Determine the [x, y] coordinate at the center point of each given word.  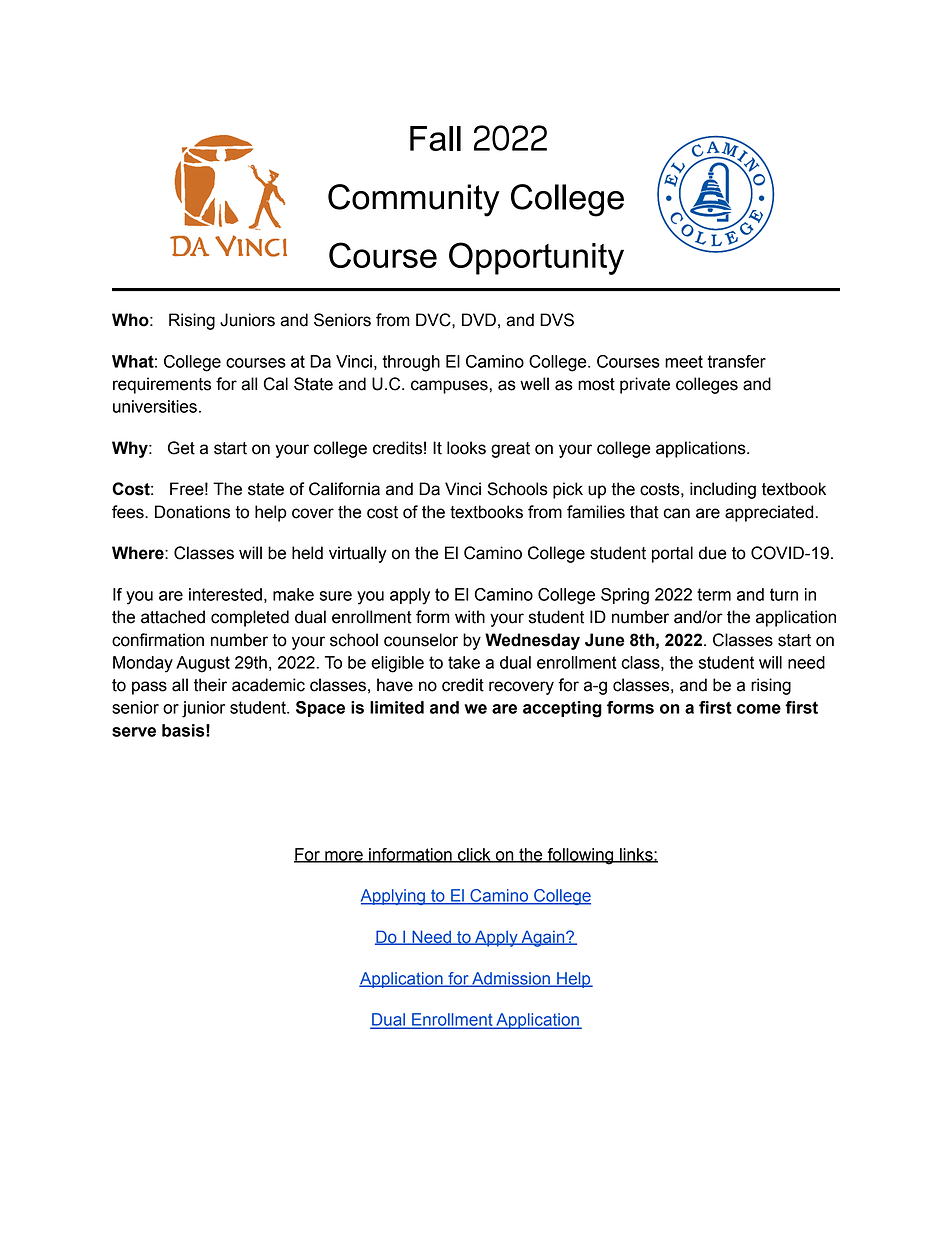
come [759, 709]
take [464, 662]
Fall [435, 138]
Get [181, 448]
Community [414, 200]
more [344, 857]
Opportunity [536, 258]
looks [466, 448]
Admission [511, 979]
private [645, 385]
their [210, 685]
